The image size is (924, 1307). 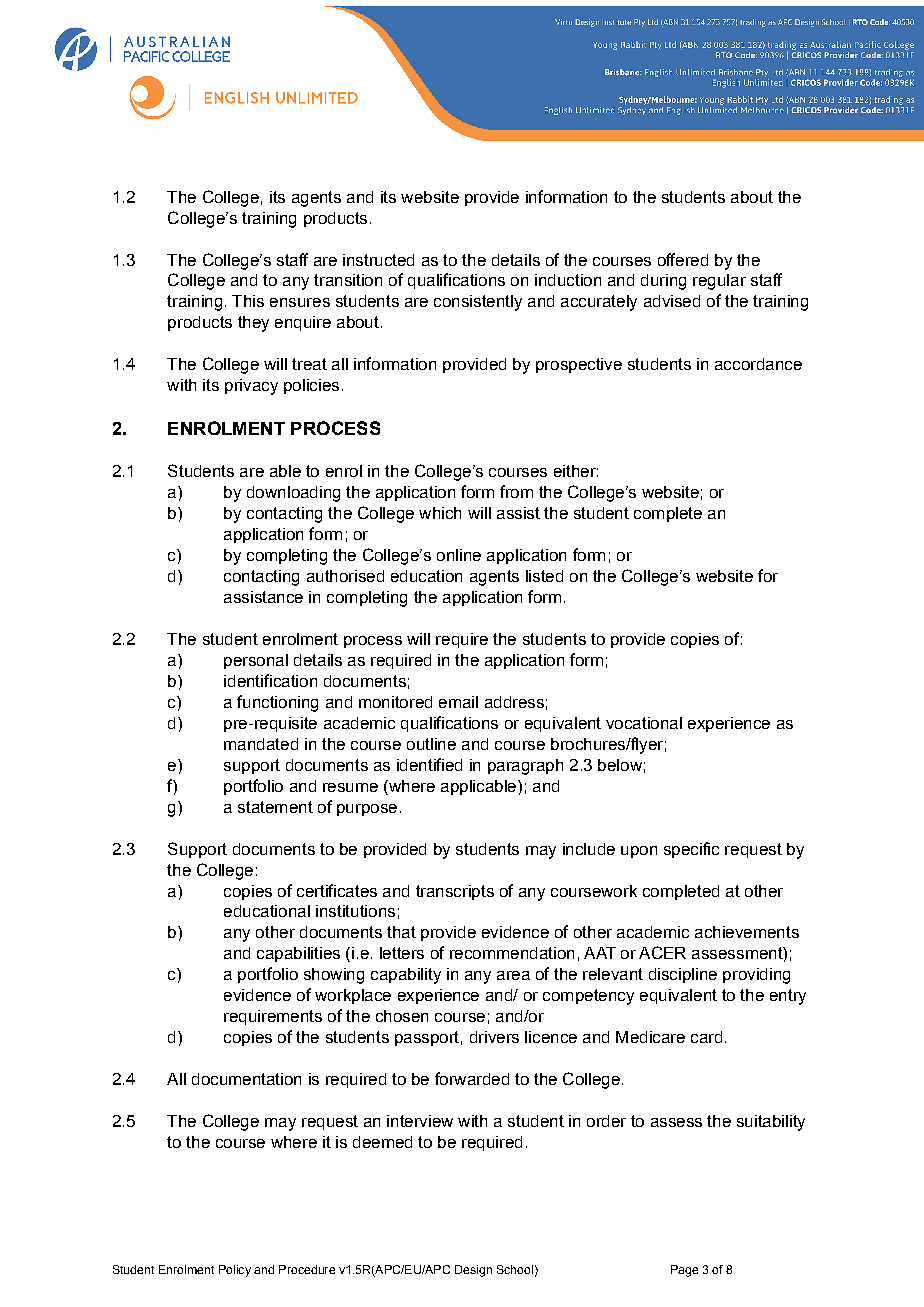 I want to click on mandated, so click(x=261, y=744).
